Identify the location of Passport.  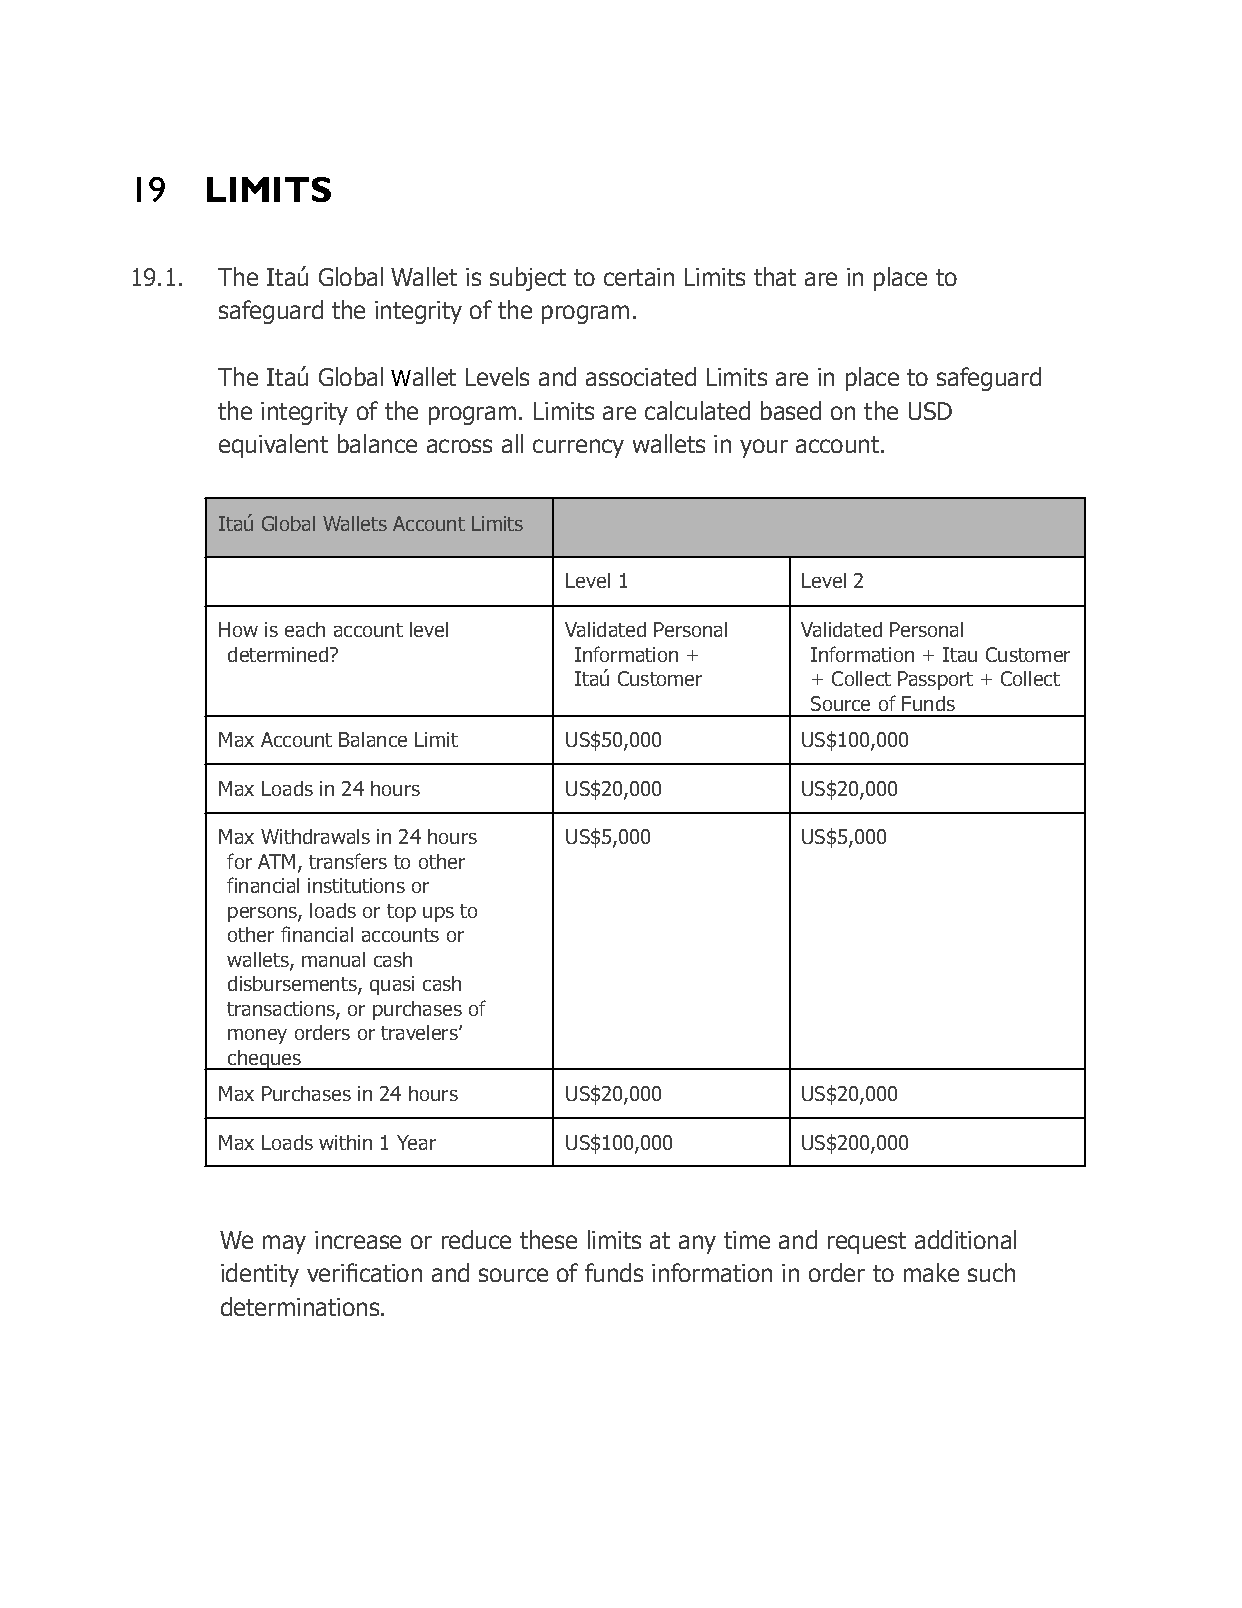
(935, 680).
